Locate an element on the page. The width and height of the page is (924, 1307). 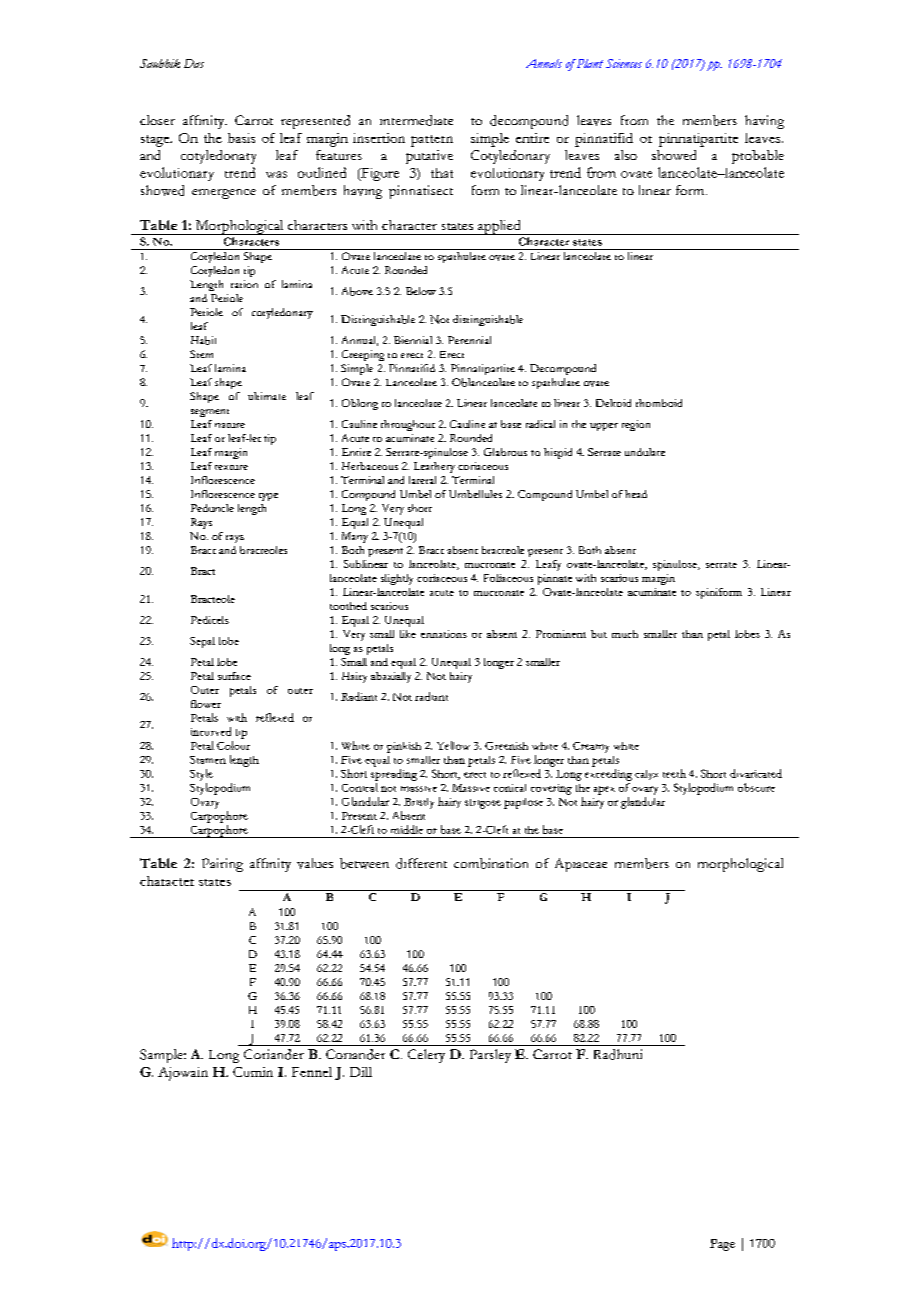
Parsley is located at coordinates (490, 1056).
